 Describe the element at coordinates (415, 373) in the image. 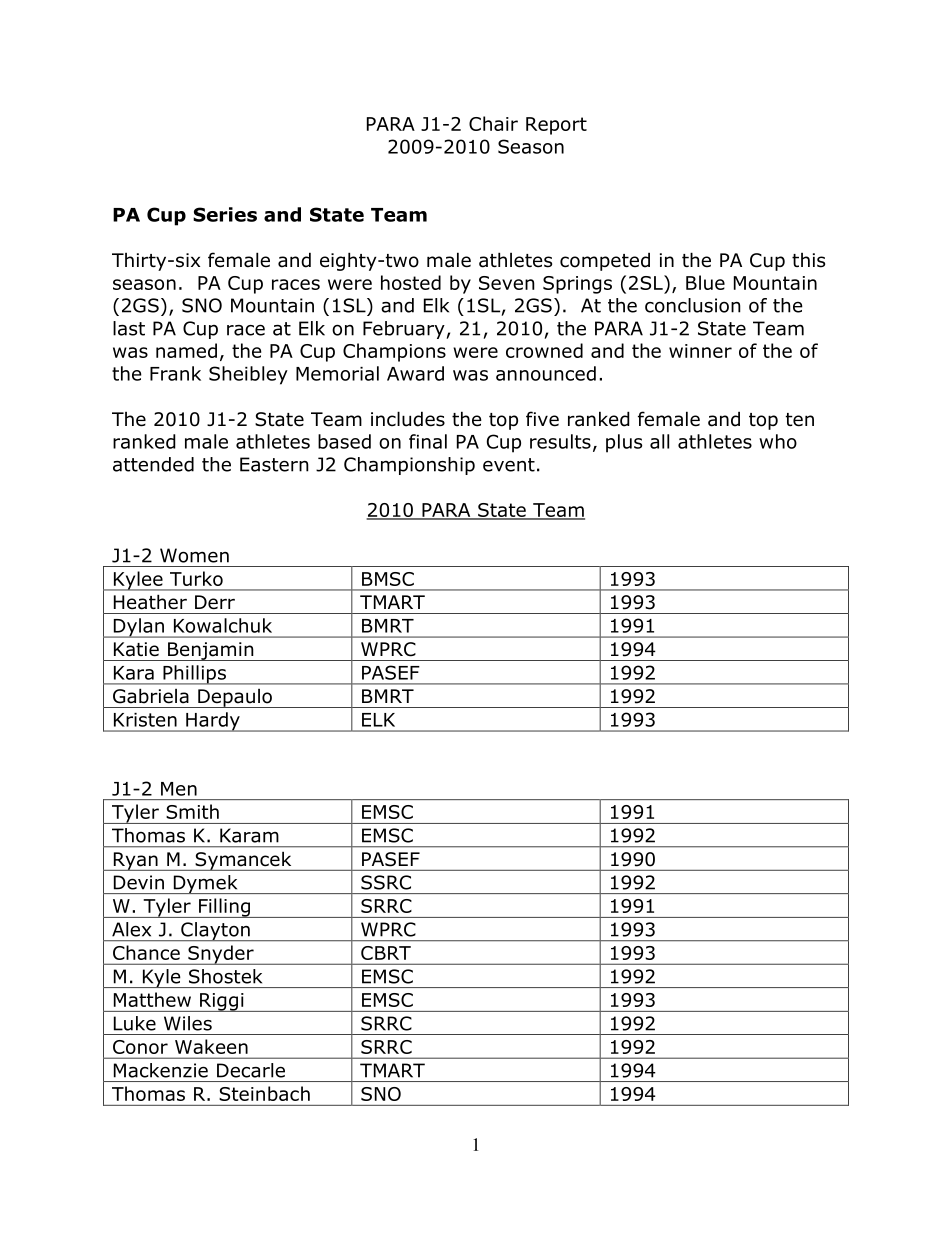

I see `Award` at that location.
